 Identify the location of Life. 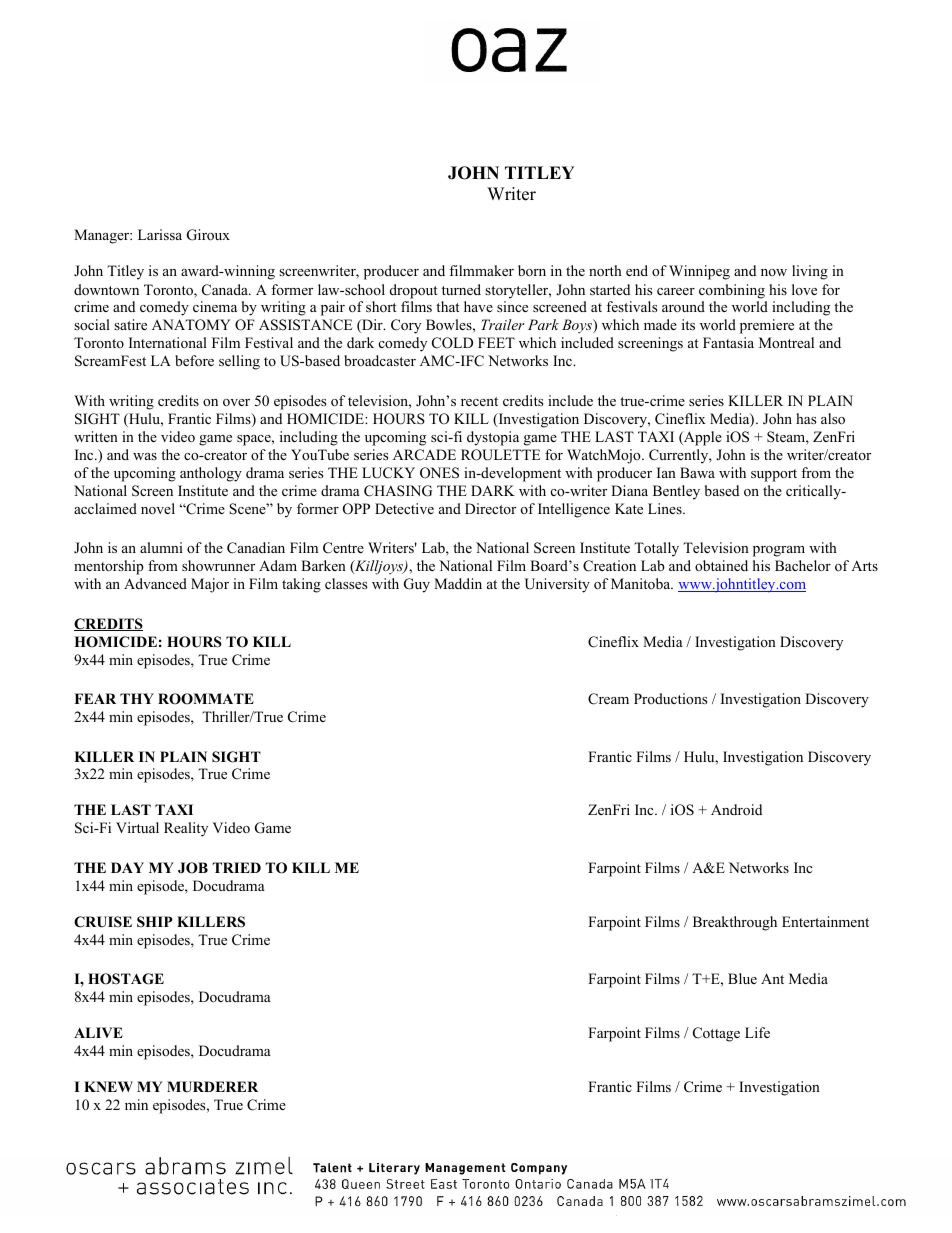
(757, 1032).
